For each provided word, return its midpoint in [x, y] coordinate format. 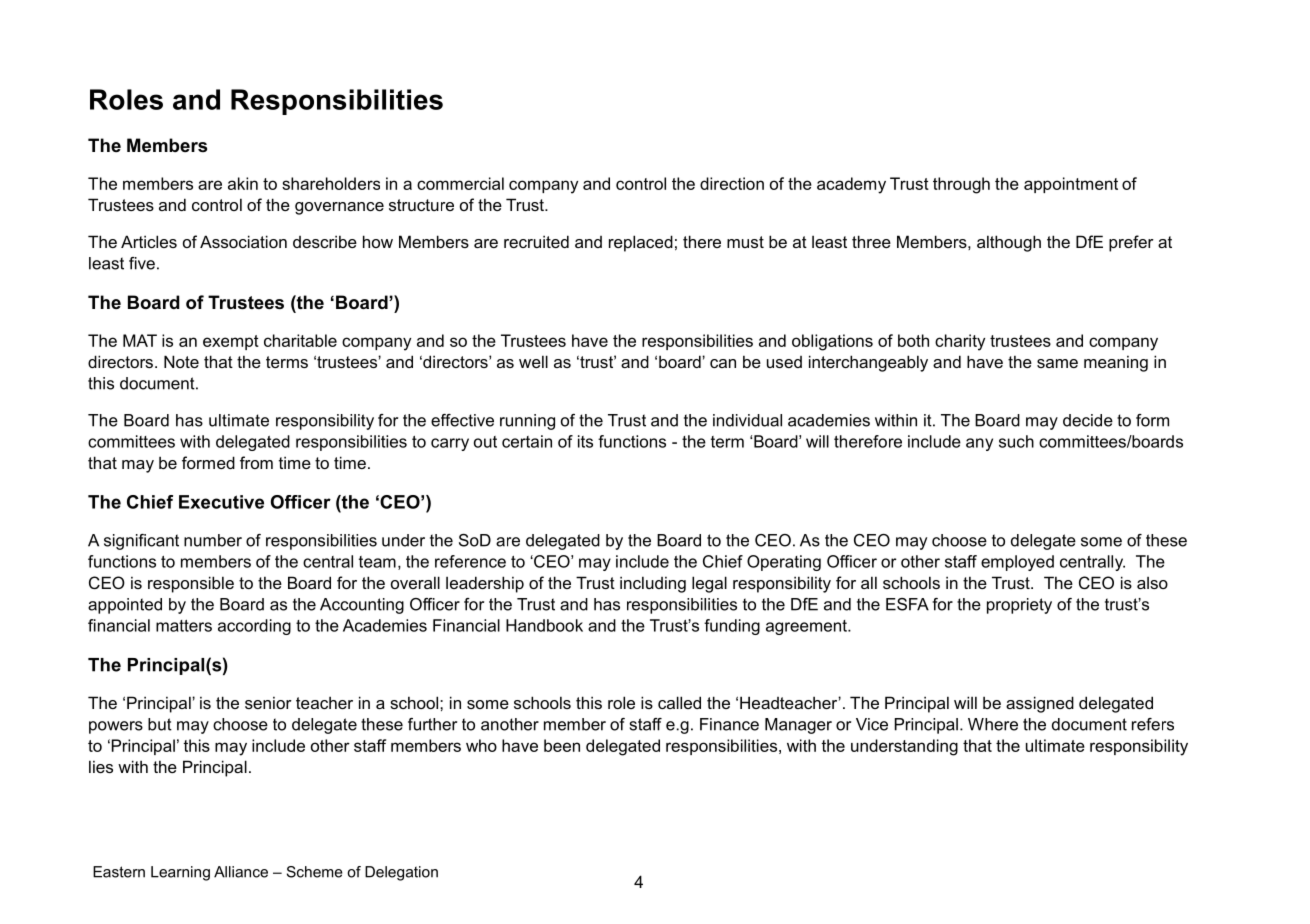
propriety [1019, 606]
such [1016, 441]
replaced [641, 243]
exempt [231, 342]
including [653, 584]
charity [960, 342]
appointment [1071, 185]
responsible [191, 584]
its [585, 441]
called [679, 702]
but [160, 724]
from [256, 462]
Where [993, 724]
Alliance [241, 872]
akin [243, 183]
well [533, 361]
